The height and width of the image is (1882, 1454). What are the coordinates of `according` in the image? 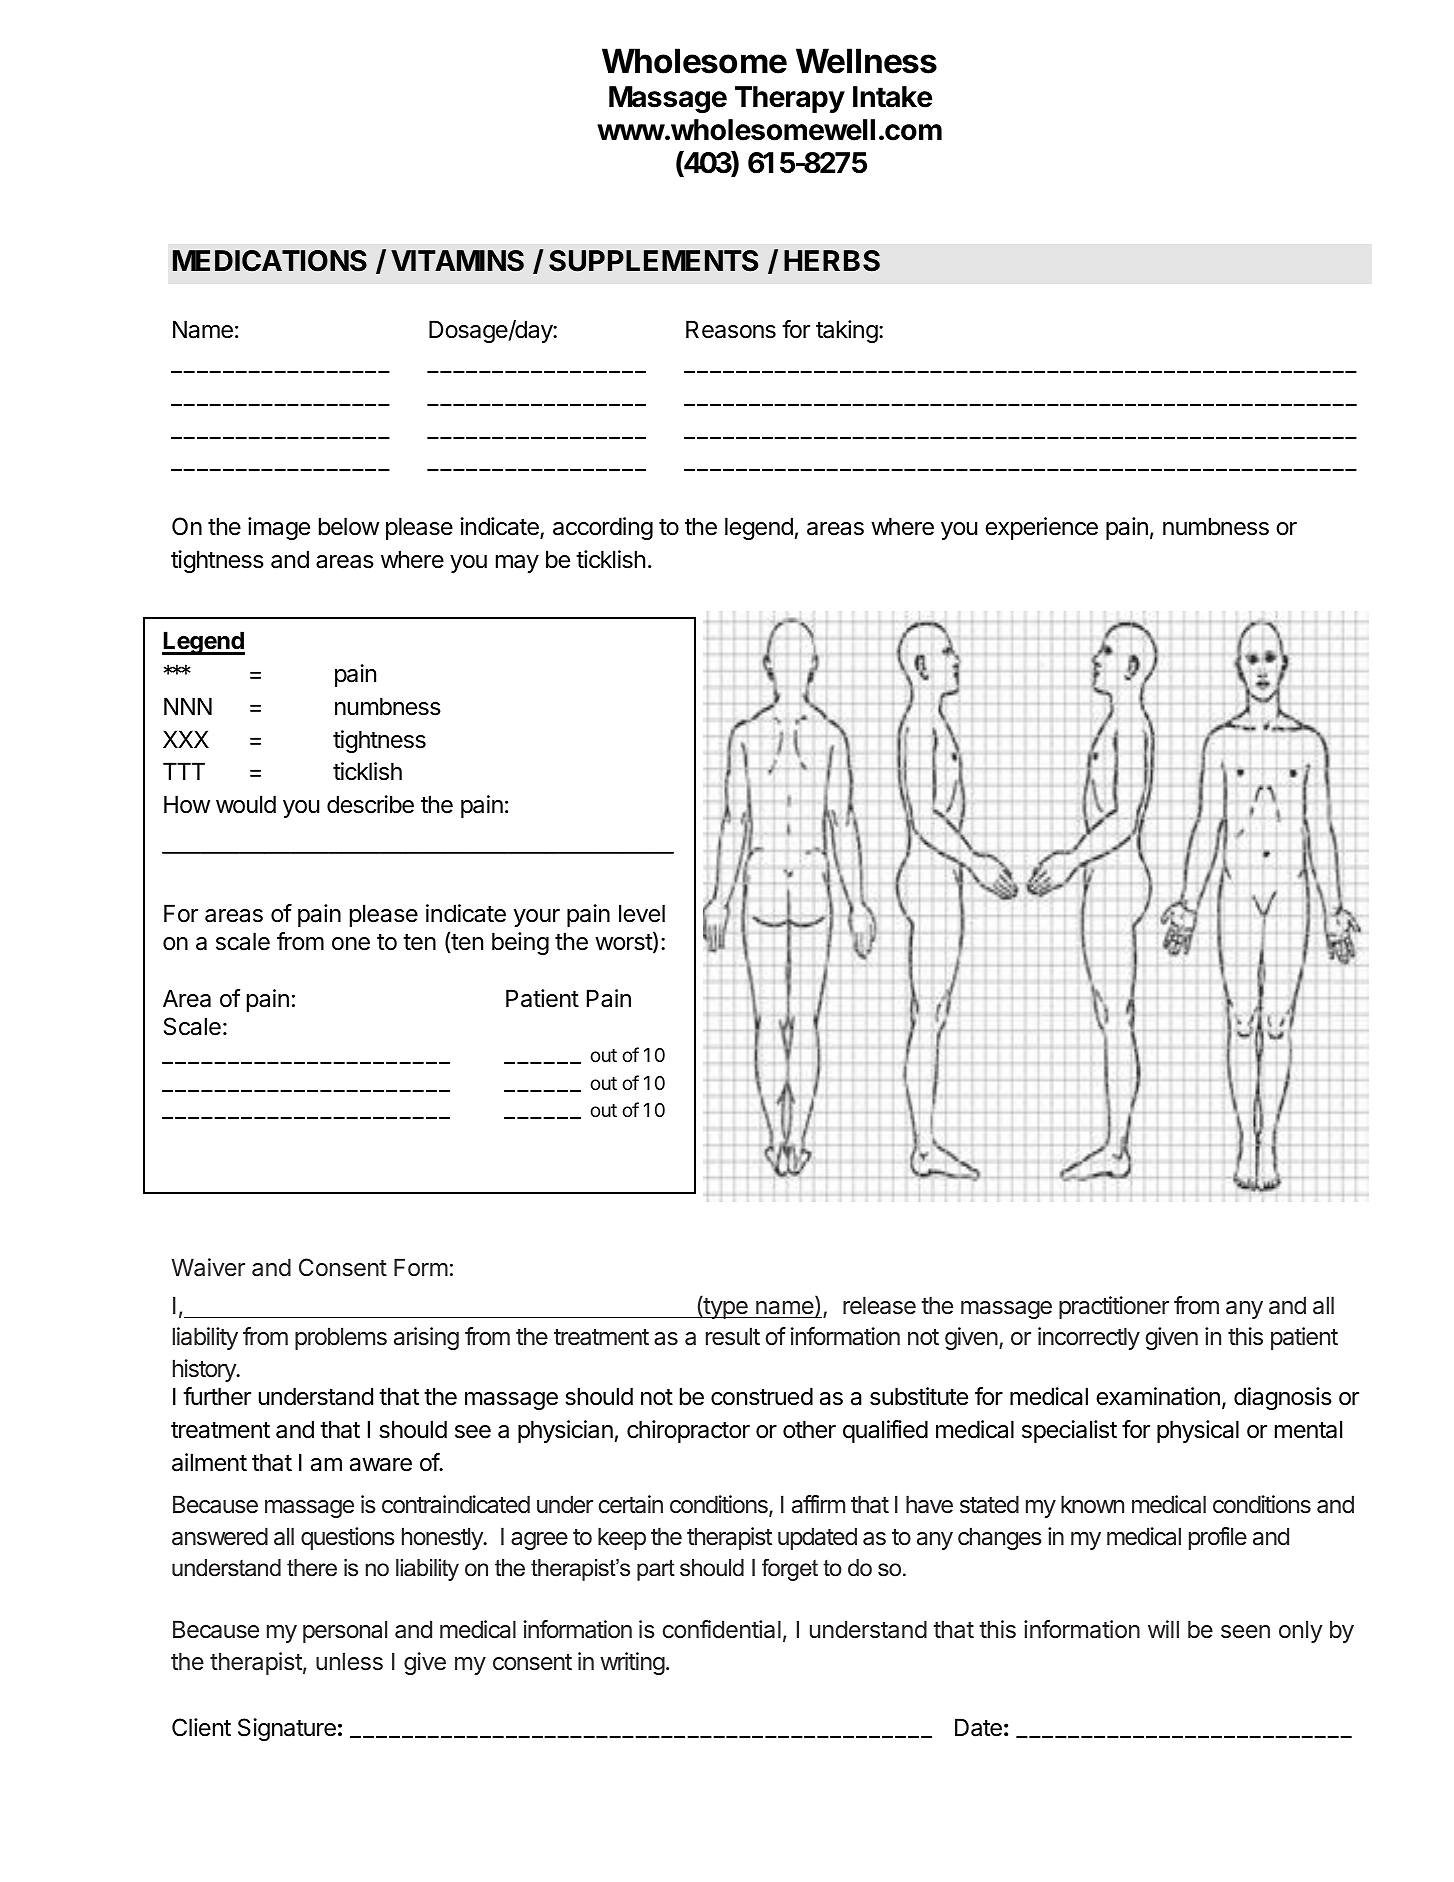 It's located at (603, 528).
